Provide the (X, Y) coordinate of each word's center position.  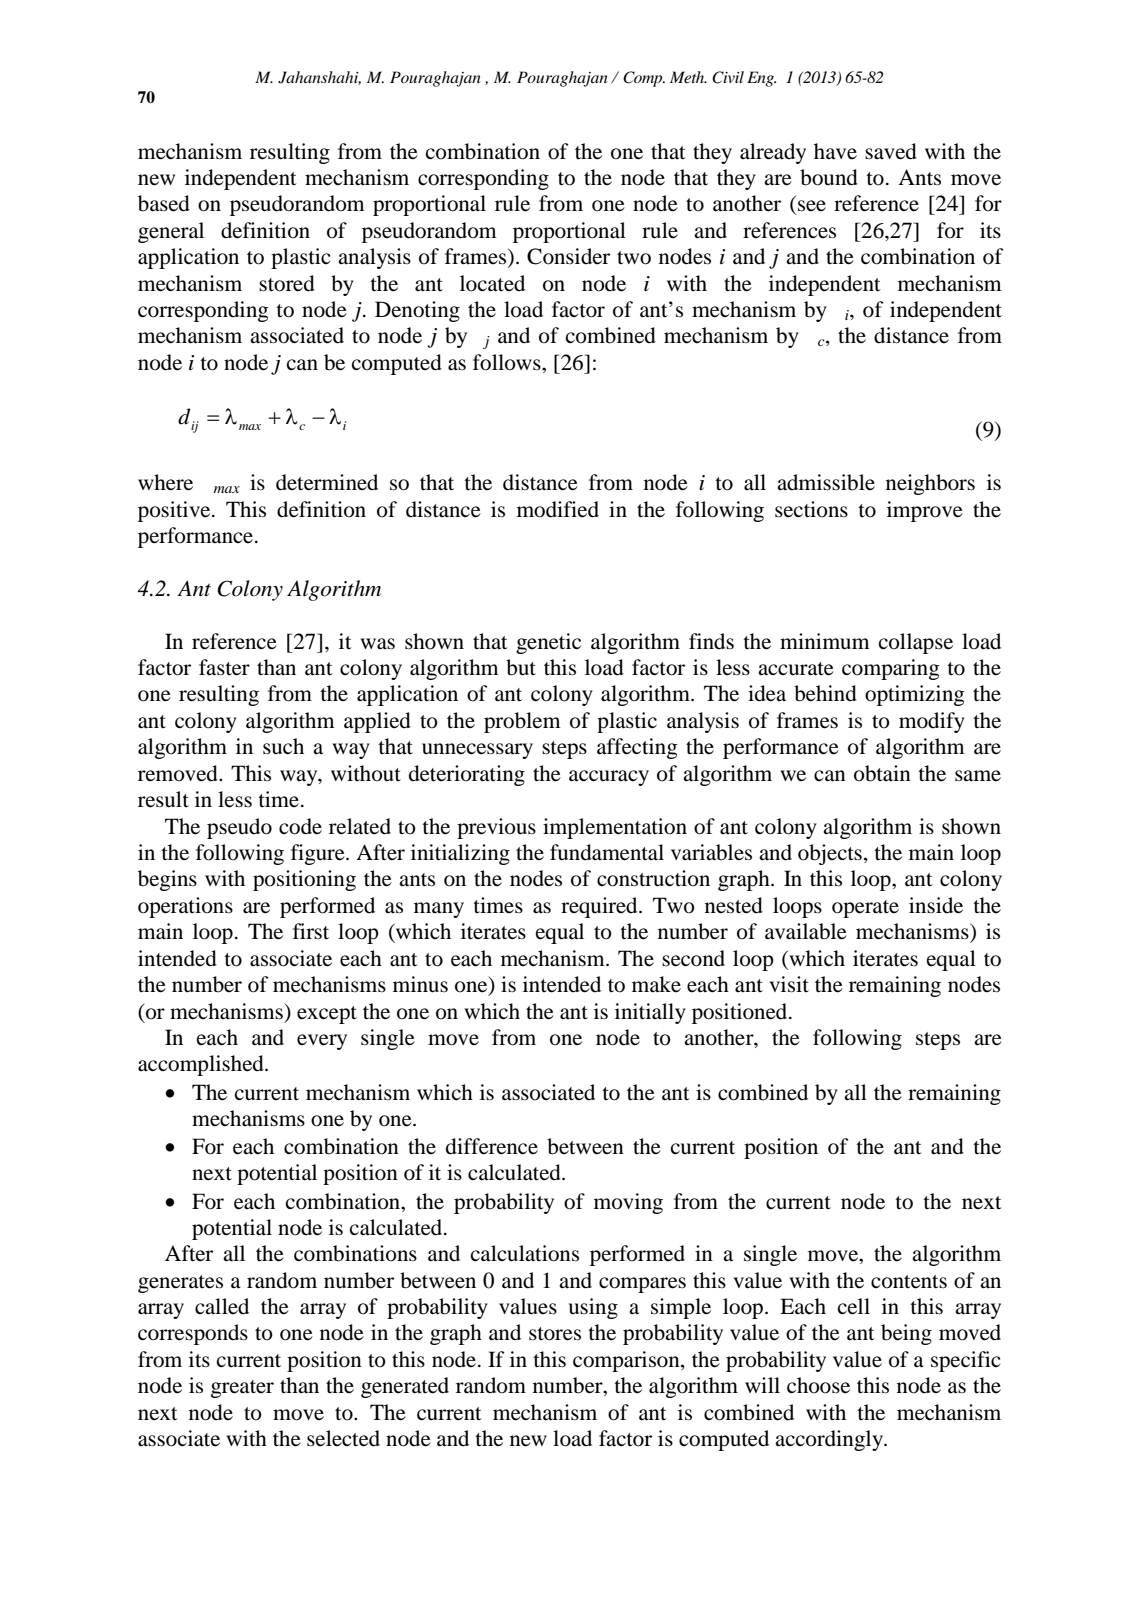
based (164, 203)
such (283, 746)
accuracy (609, 778)
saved (891, 151)
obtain (882, 773)
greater (242, 1389)
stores (555, 1334)
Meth (688, 77)
